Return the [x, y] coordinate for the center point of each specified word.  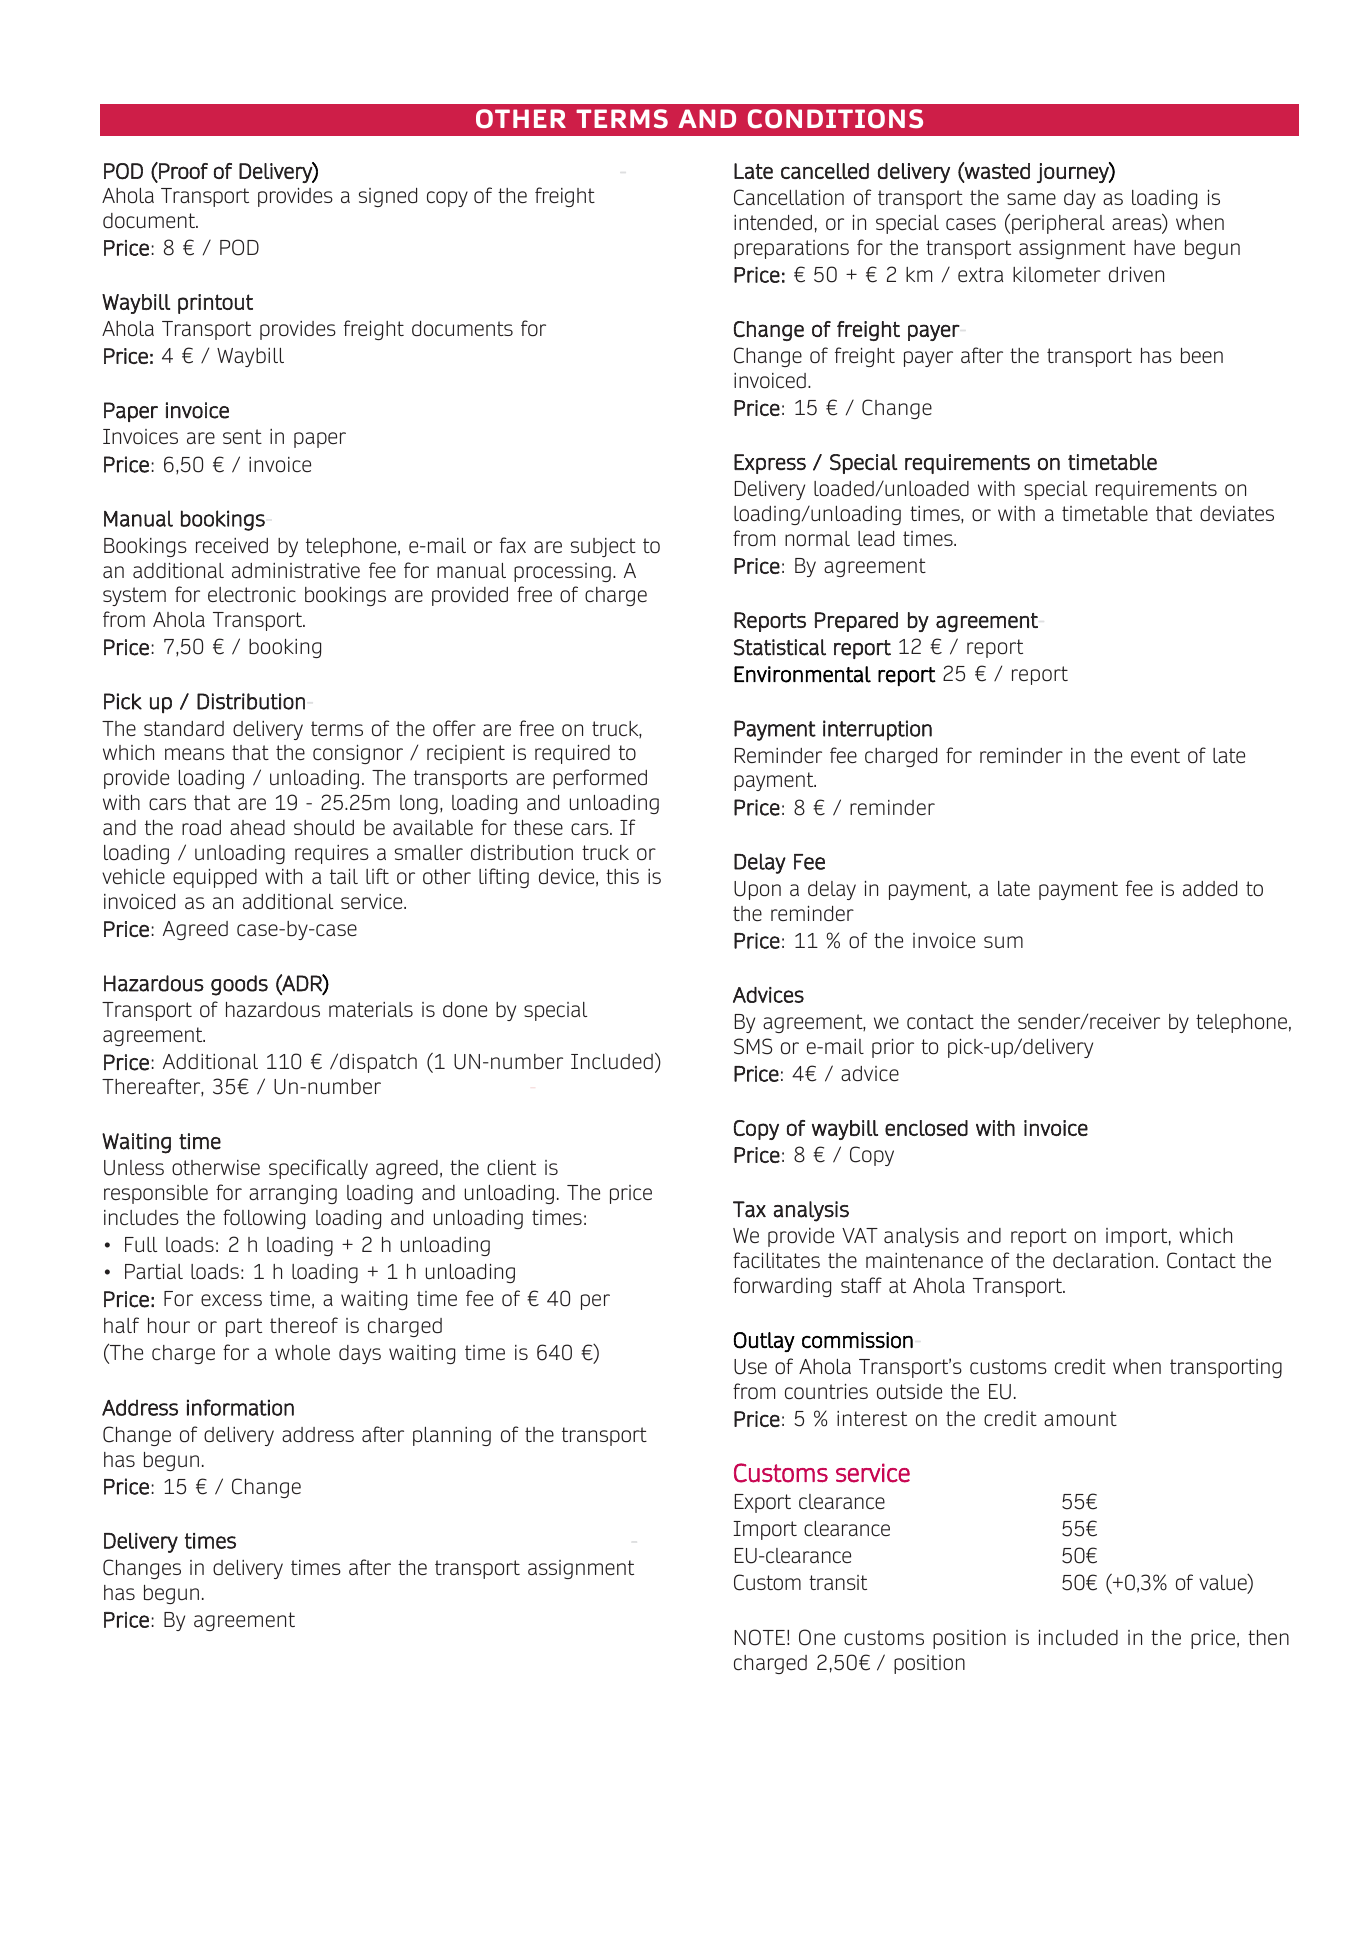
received [232, 546]
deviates [1237, 514]
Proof [182, 170]
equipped [215, 878]
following [264, 1219]
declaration [1103, 1261]
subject [603, 547]
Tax [749, 1209]
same [1031, 199]
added [1210, 889]
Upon [757, 890]
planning [452, 1436]
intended [773, 223]
